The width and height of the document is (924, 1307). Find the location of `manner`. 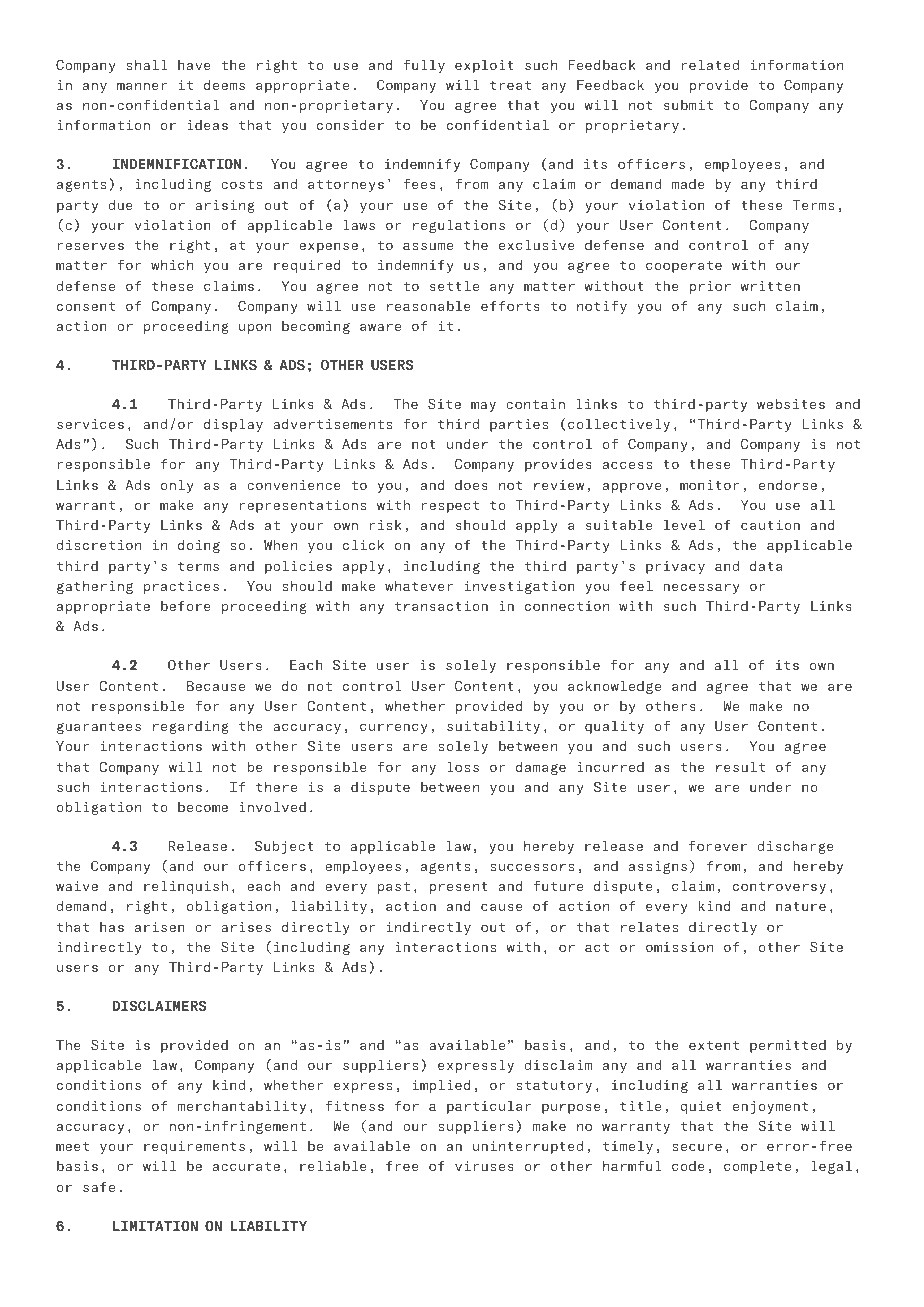

manner is located at coordinates (142, 86).
